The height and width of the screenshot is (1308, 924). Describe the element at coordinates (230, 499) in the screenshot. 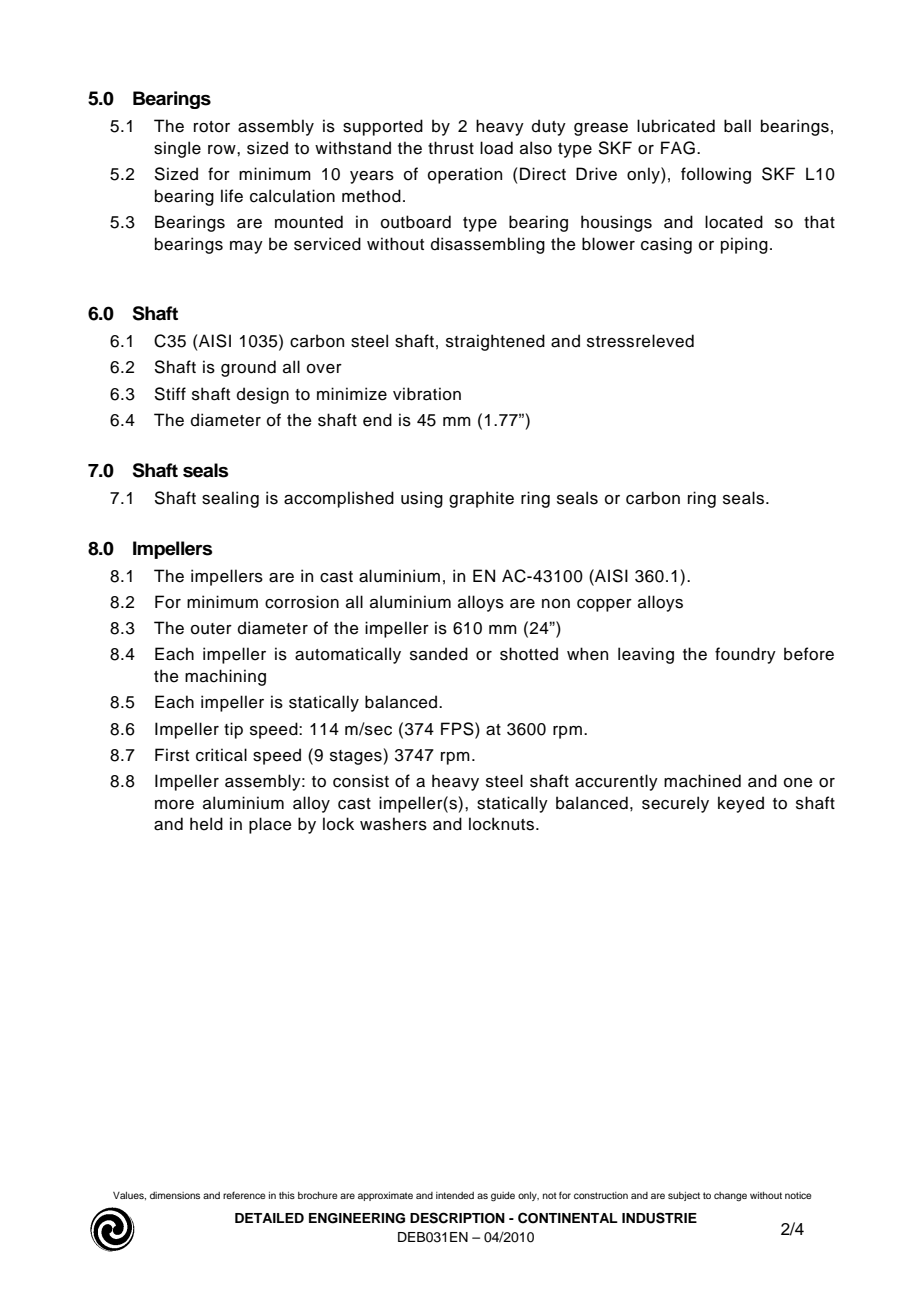

I see `sealing` at that location.
